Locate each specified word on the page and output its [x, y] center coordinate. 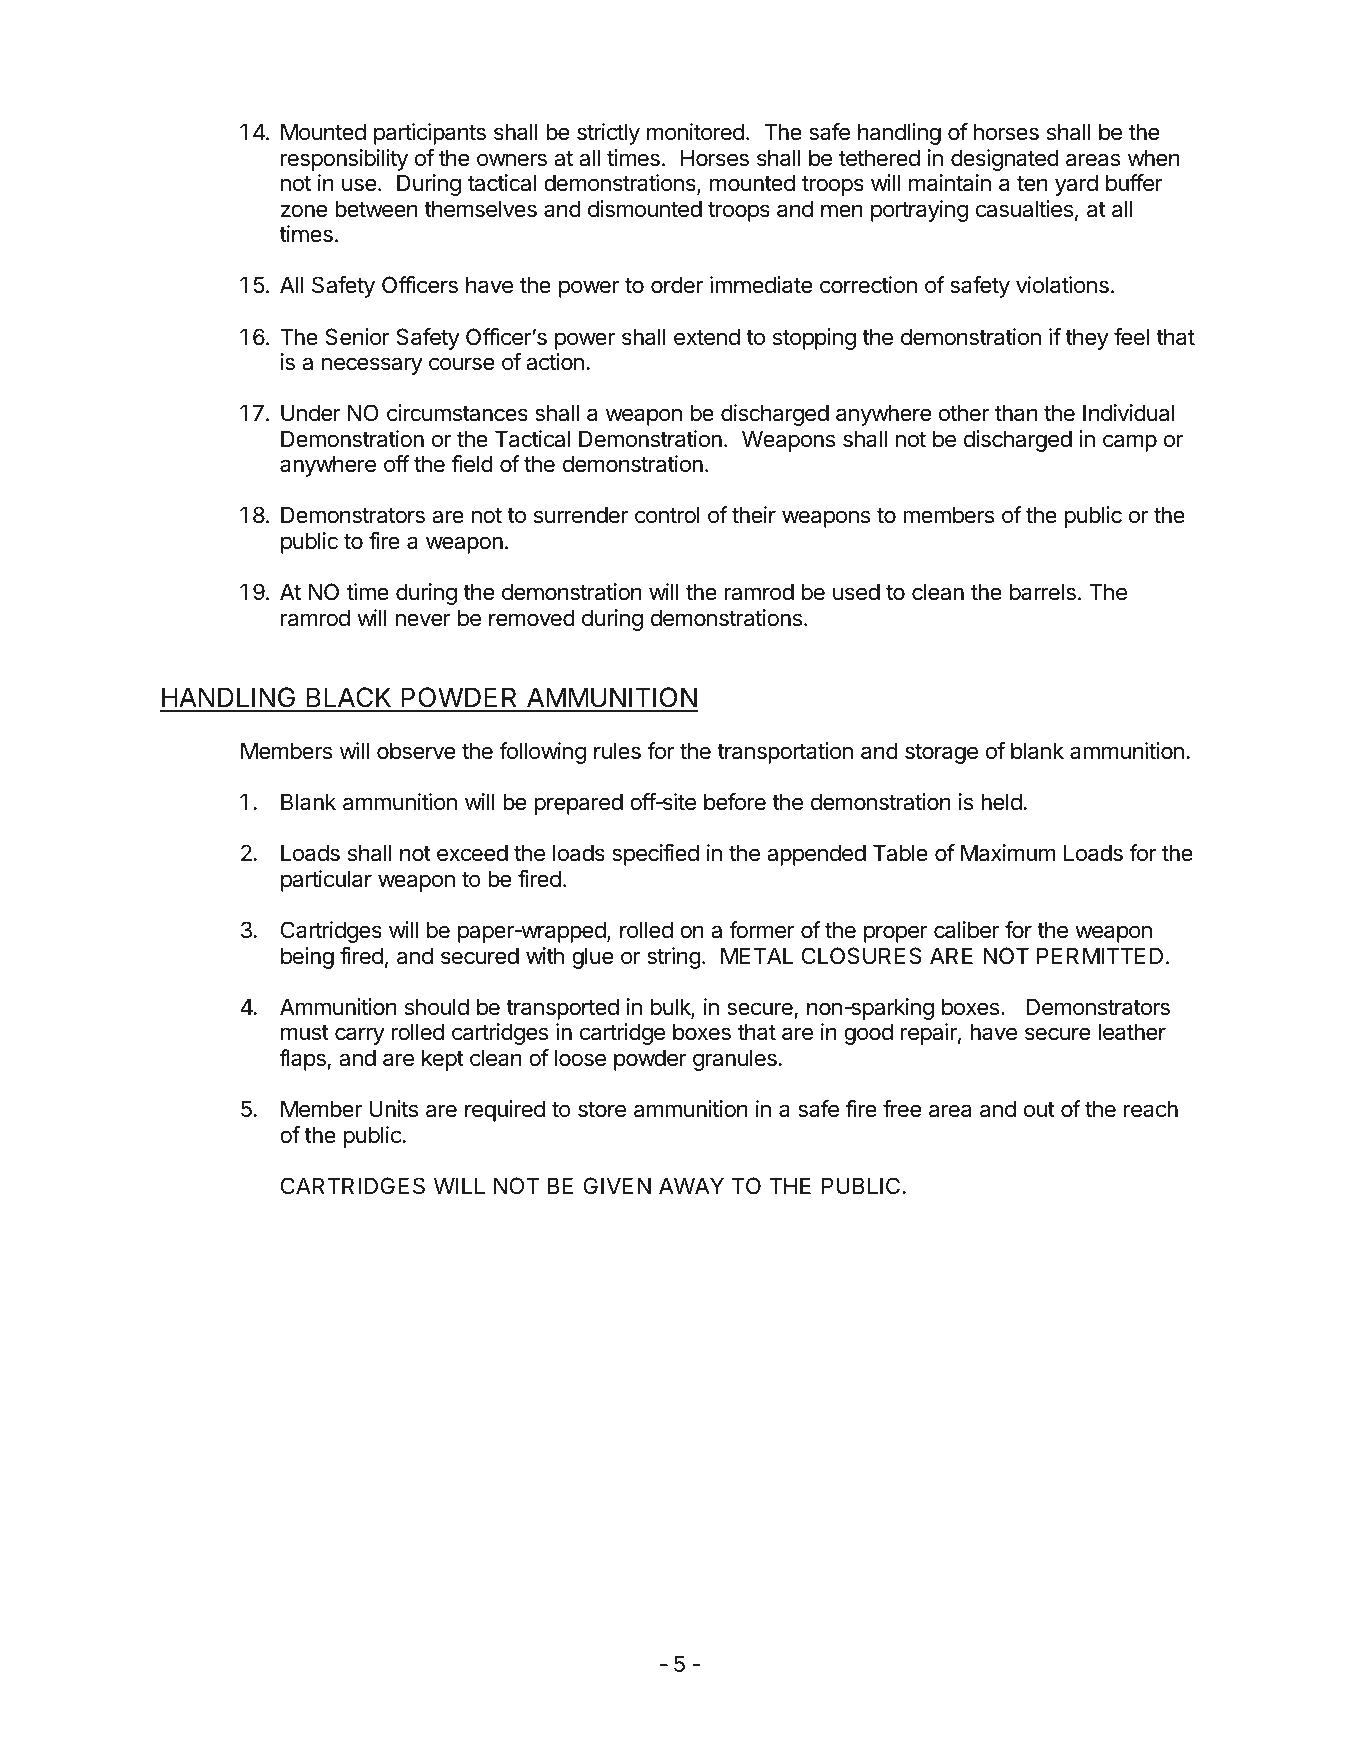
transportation [785, 753]
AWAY [691, 1185]
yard [1076, 185]
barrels [1043, 592]
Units [393, 1109]
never [423, 620]
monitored [695, 132]
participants [430, 134]
